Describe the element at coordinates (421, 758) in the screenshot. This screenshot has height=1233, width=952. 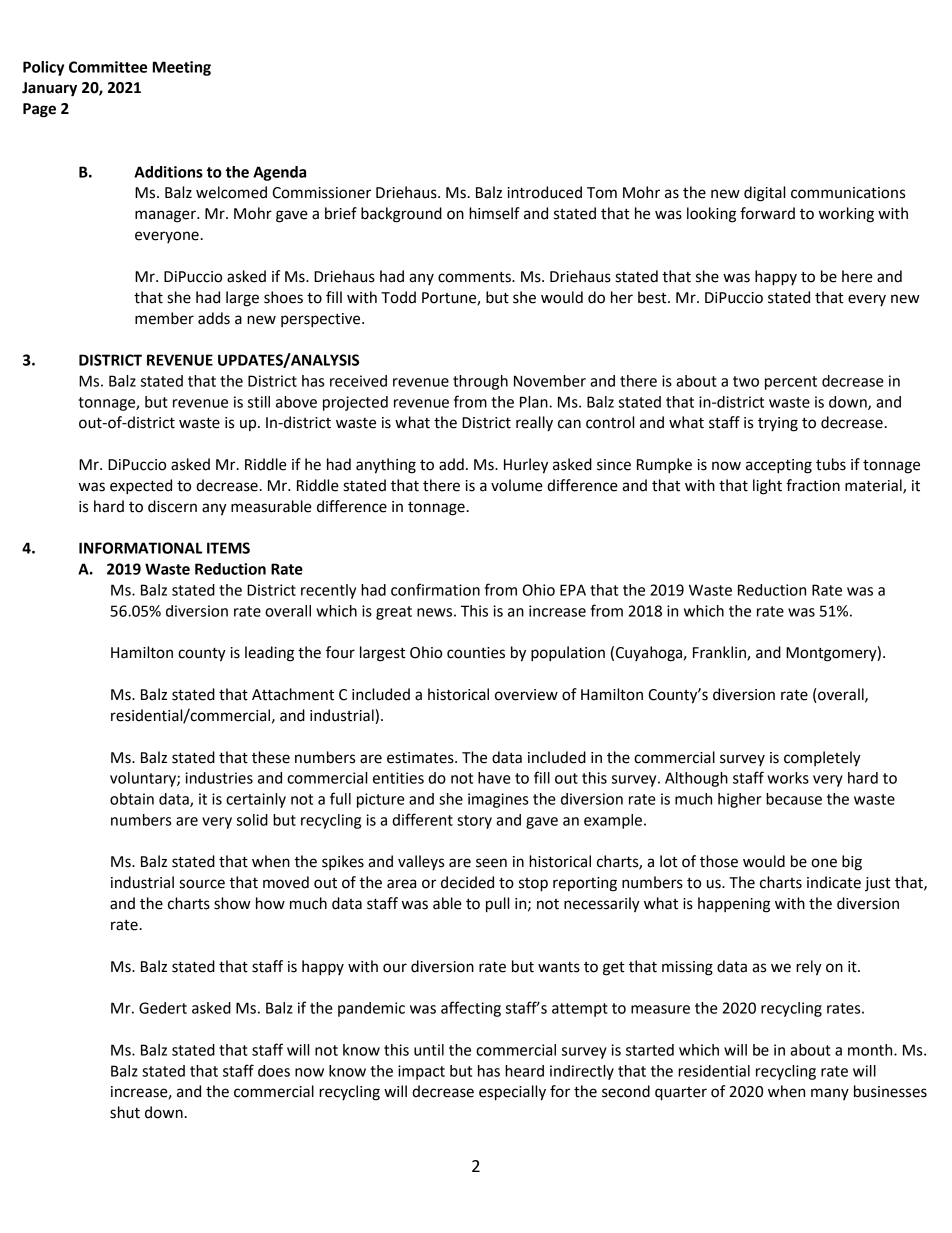
I see `estimates` at that location.
